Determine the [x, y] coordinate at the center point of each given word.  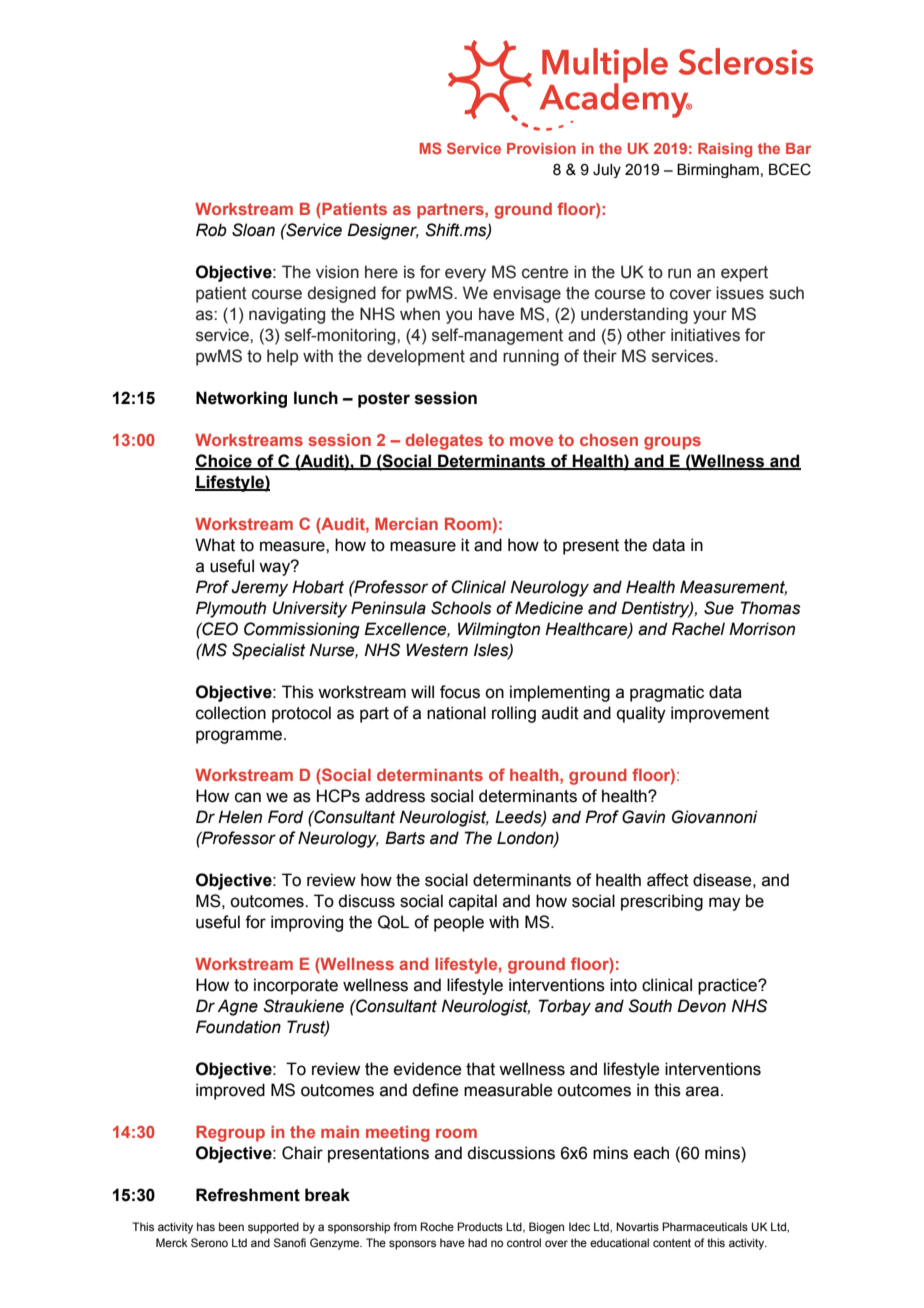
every [465, 275]
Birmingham [718, 171]
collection [231, 713]
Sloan [253, 230]
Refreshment [248, 1195]
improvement [720, 714]
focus [460, 692]
